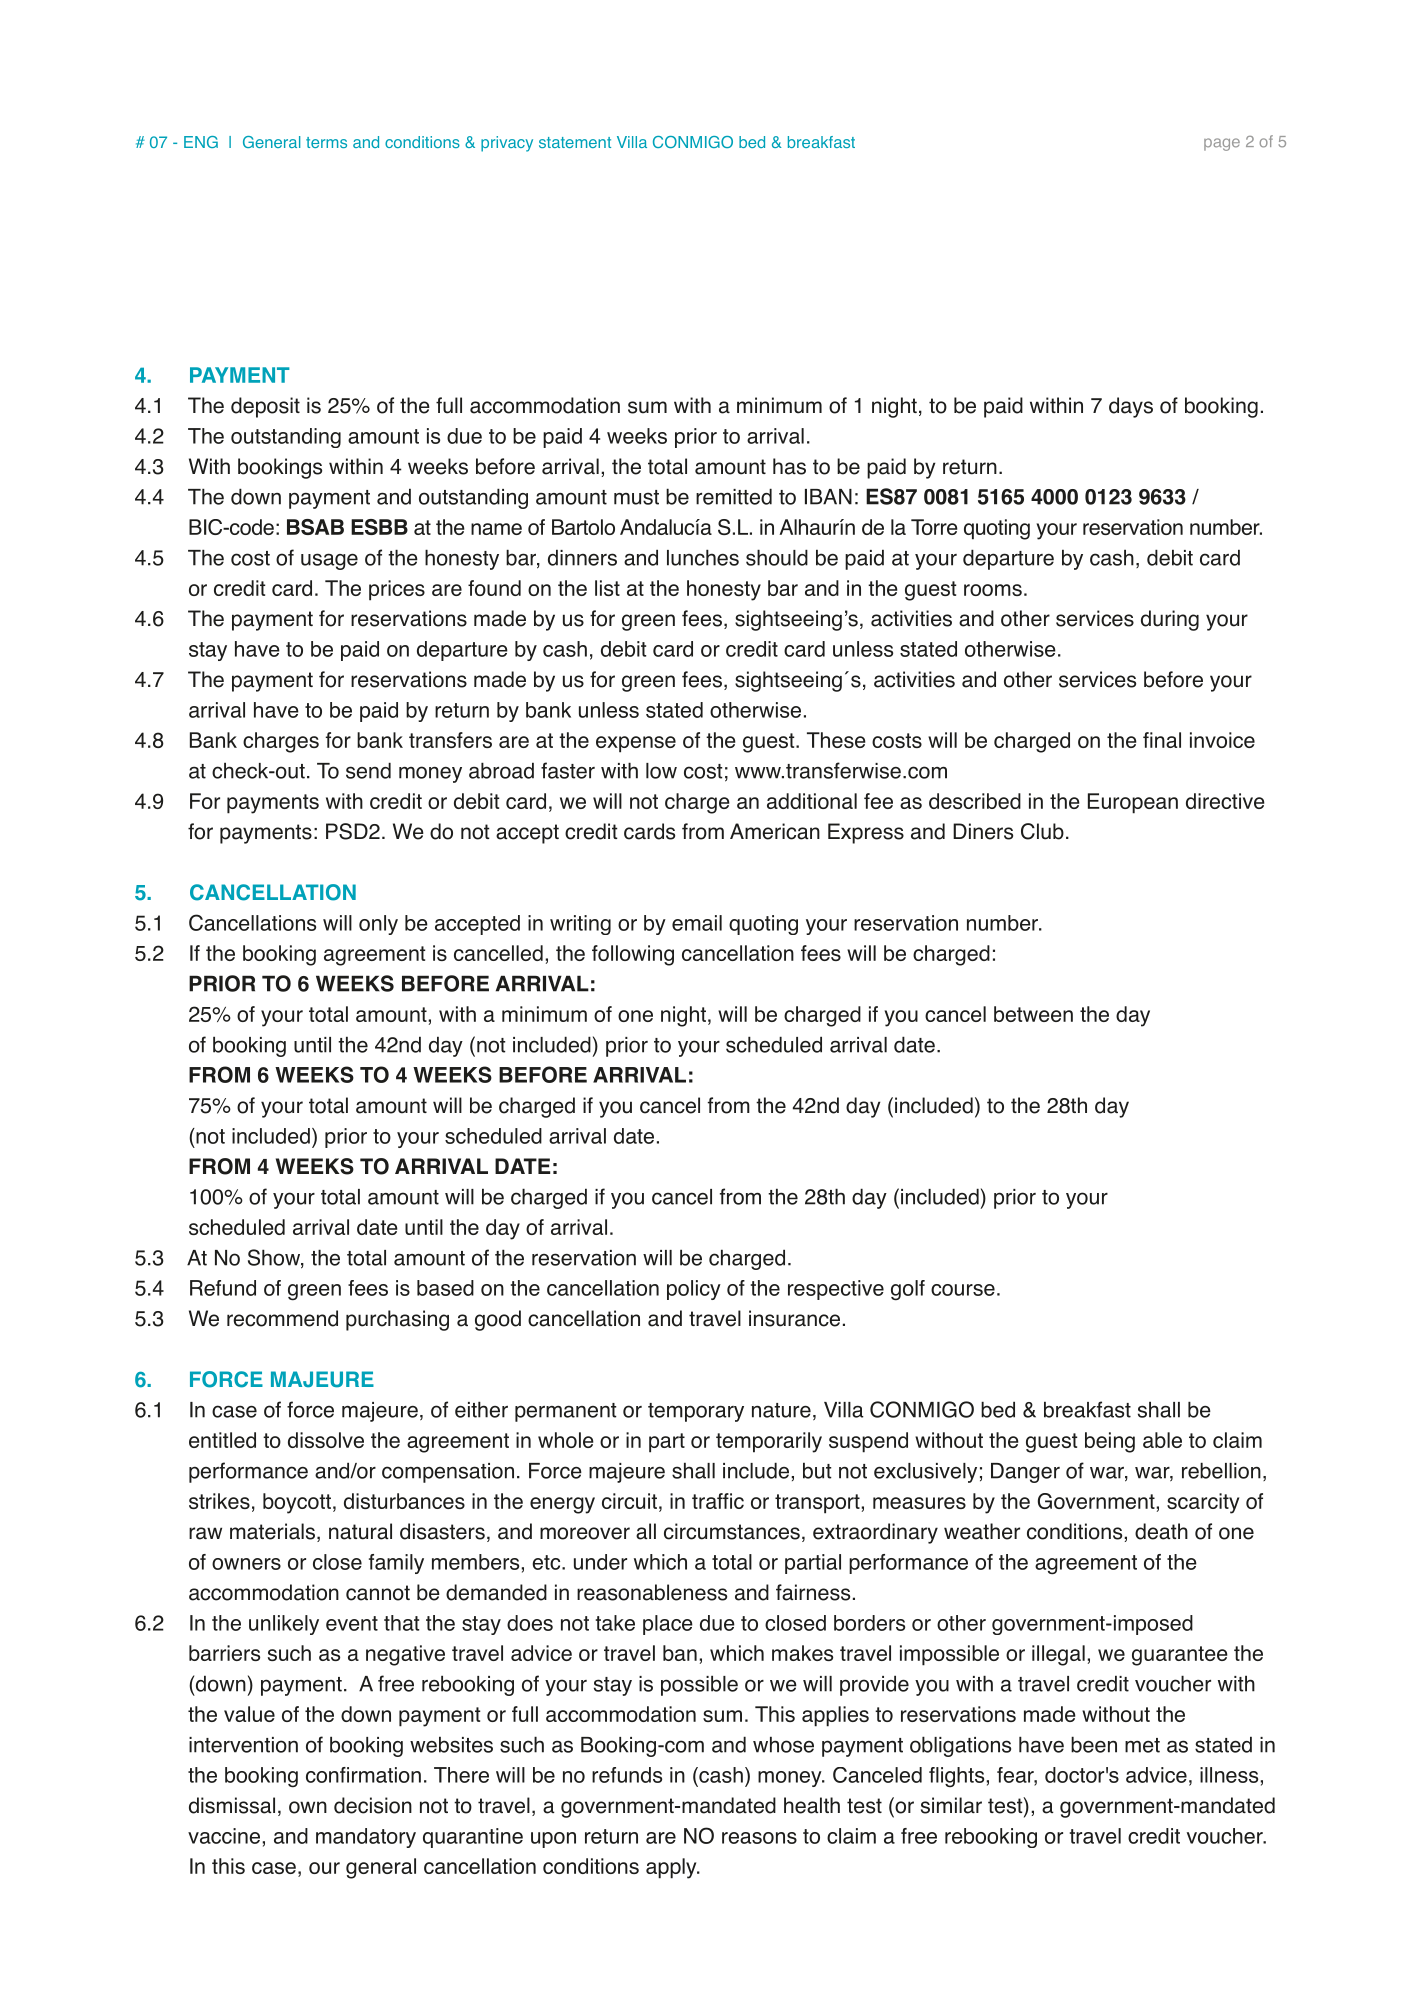 This page has height=2009, width=1421. What do you see at coordinates (329, 561) in the page?
I see `usage` at bounding box center [329, 561].
